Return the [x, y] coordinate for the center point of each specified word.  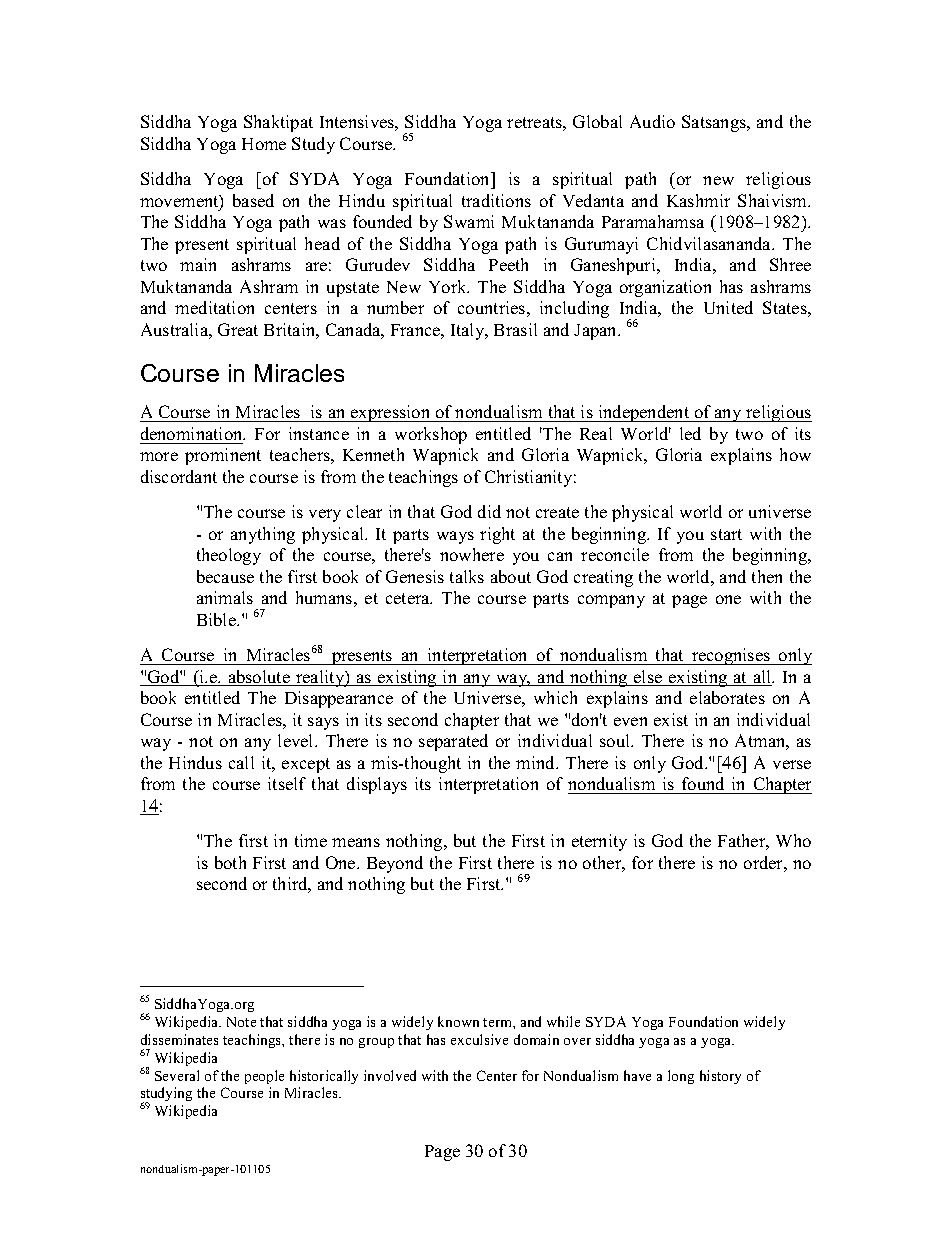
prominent [223, 456]
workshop [431, 435]
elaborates [727, 697]
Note [241, 1022]
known [458, 1021]
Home [264, 144]
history [720, 1077]
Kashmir [698, 200]
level [297, 740]
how [795, 454]
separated [453, 742]
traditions [496, 200]
